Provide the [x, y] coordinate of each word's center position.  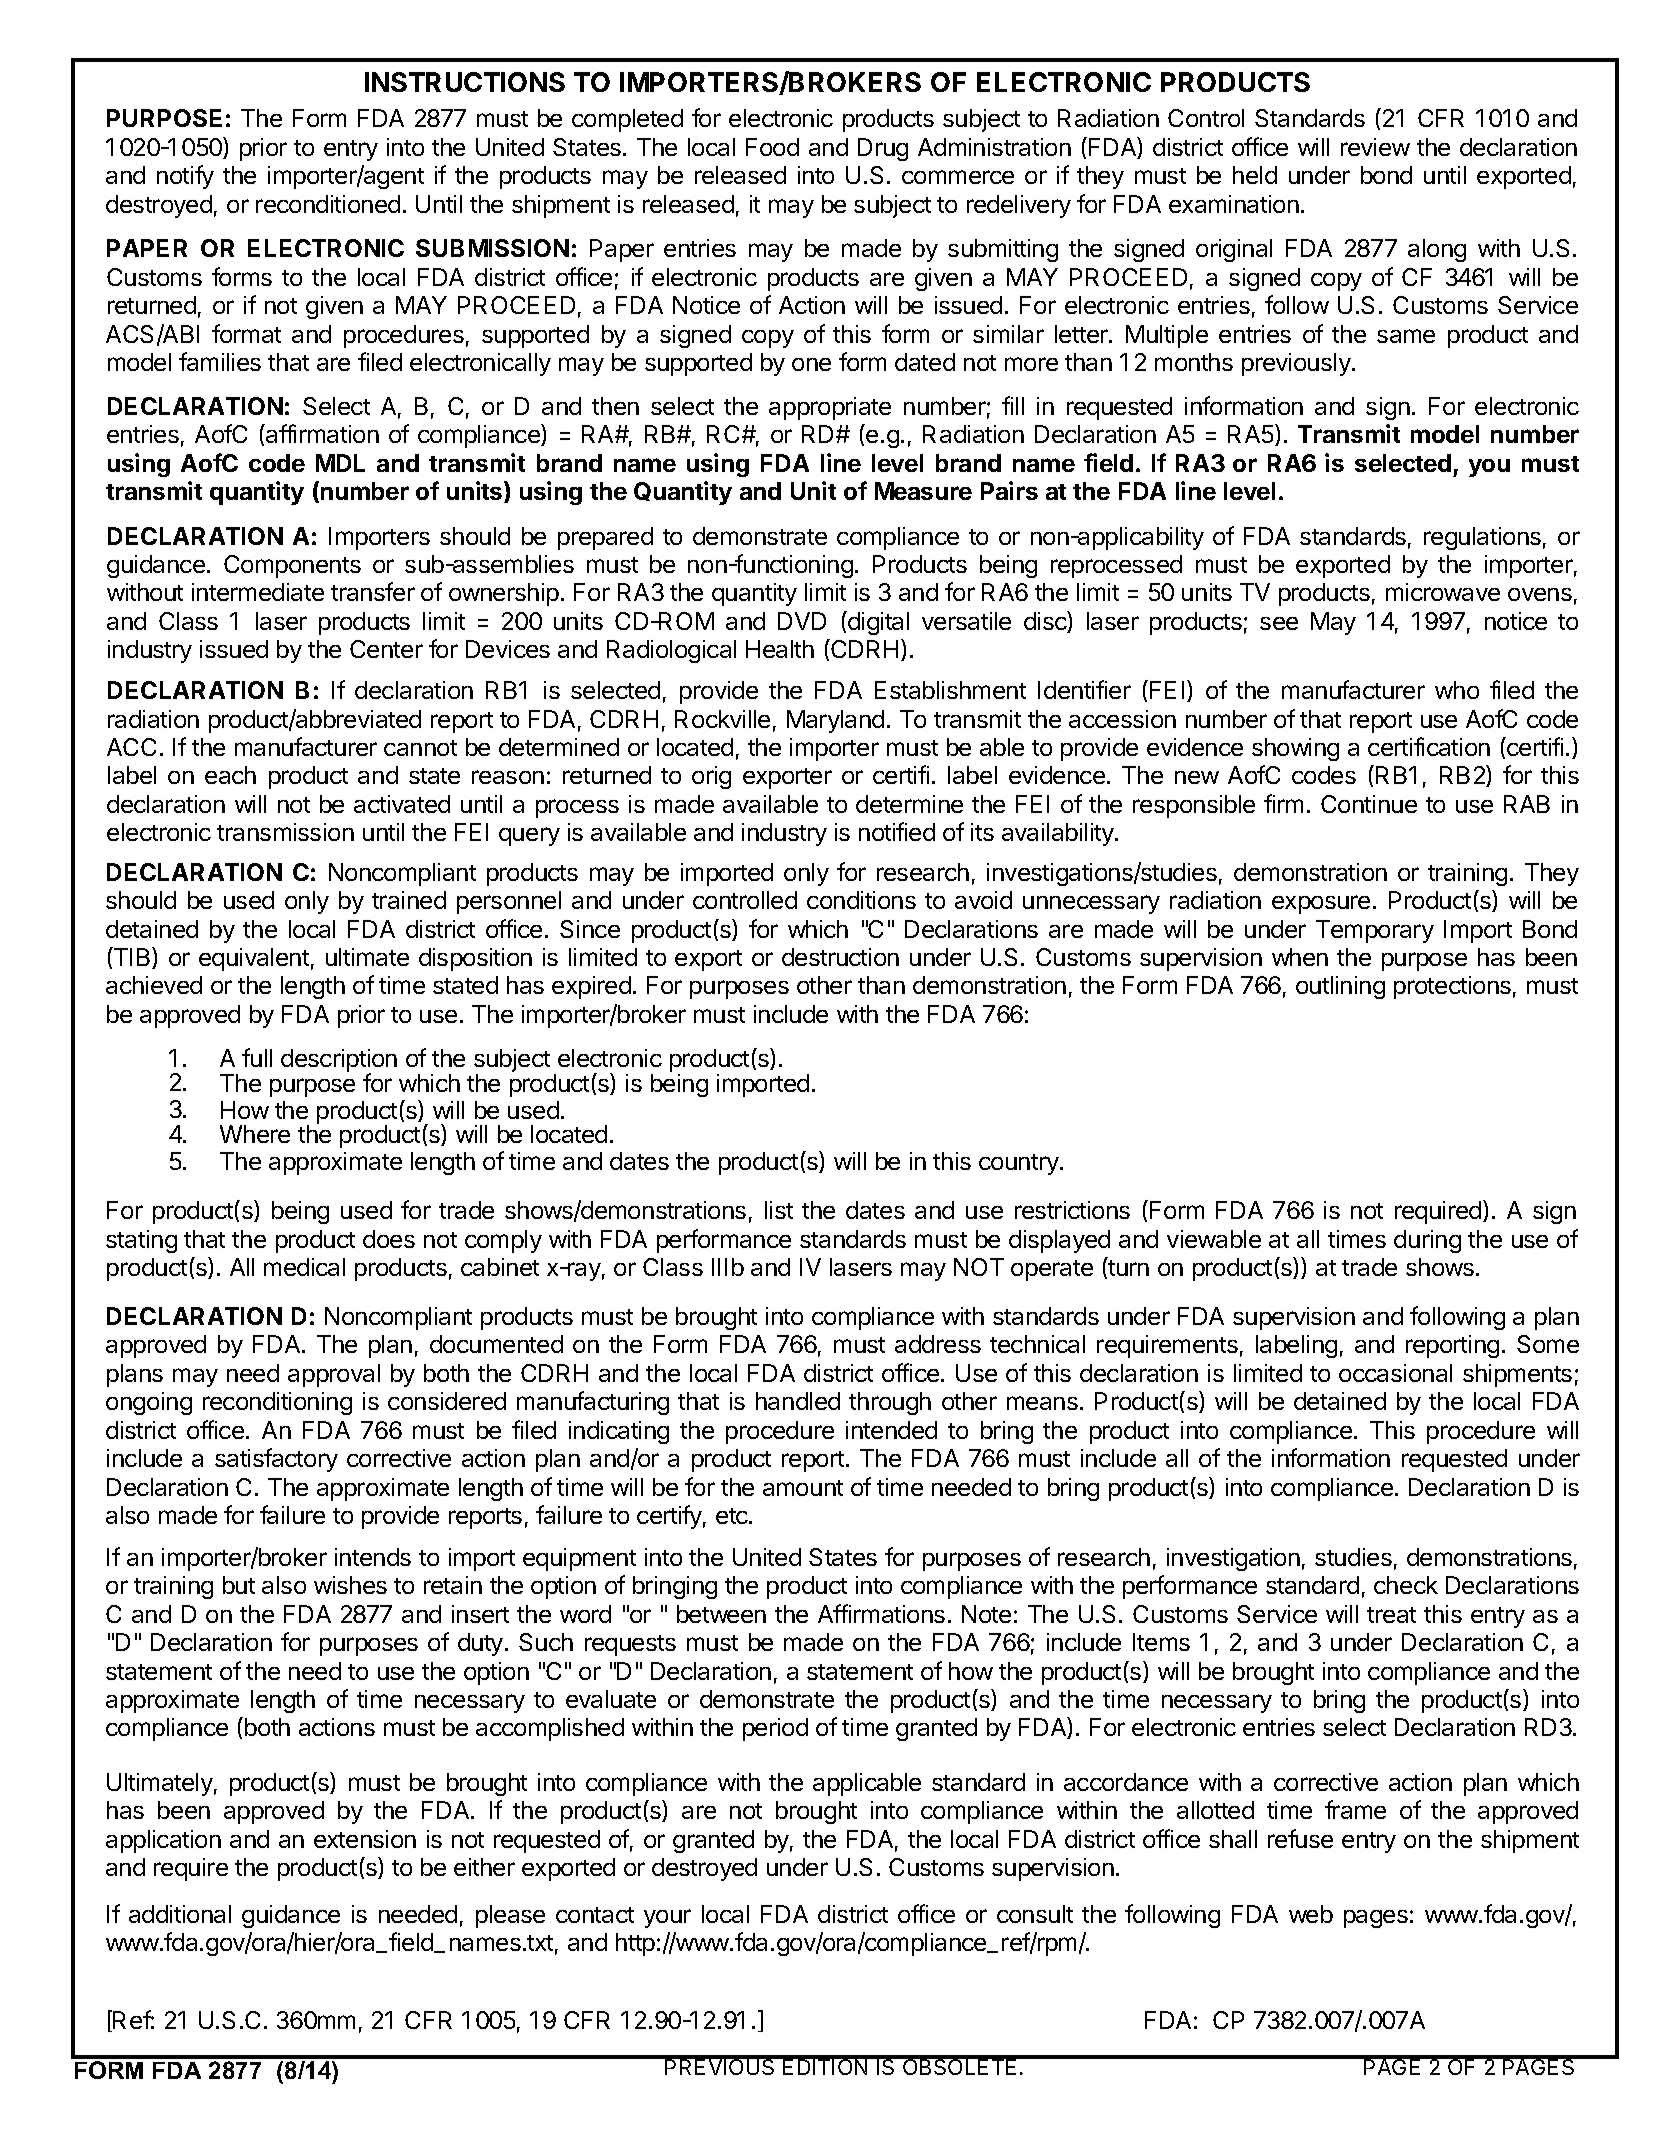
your [667, 1918]
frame [1355, 1809]
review [1375, 147]
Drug [883, 149]
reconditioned [328, 204]
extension [365, 1839]
